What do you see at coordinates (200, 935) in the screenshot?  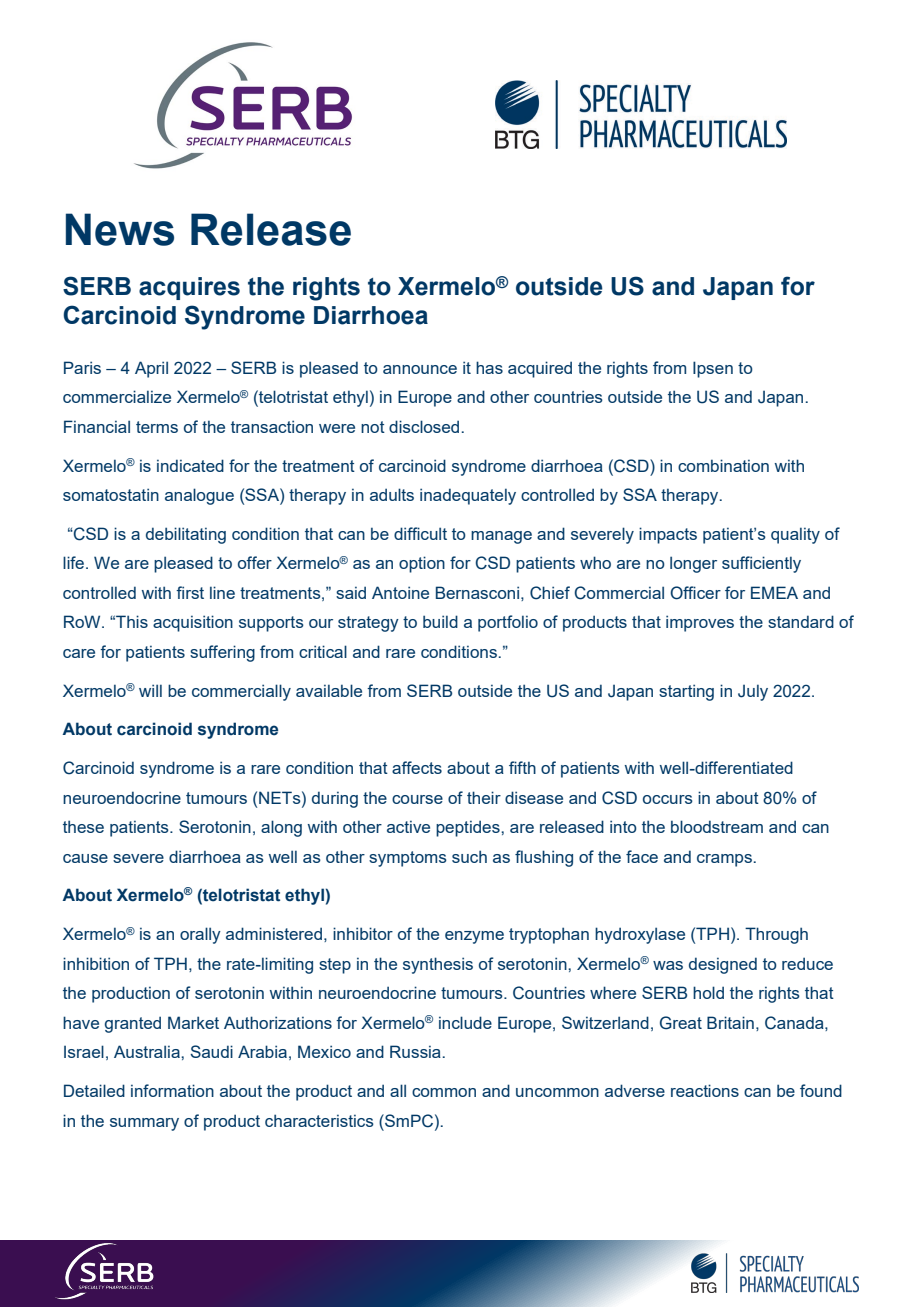 I see `orally` at bounding box center [200, 935].
